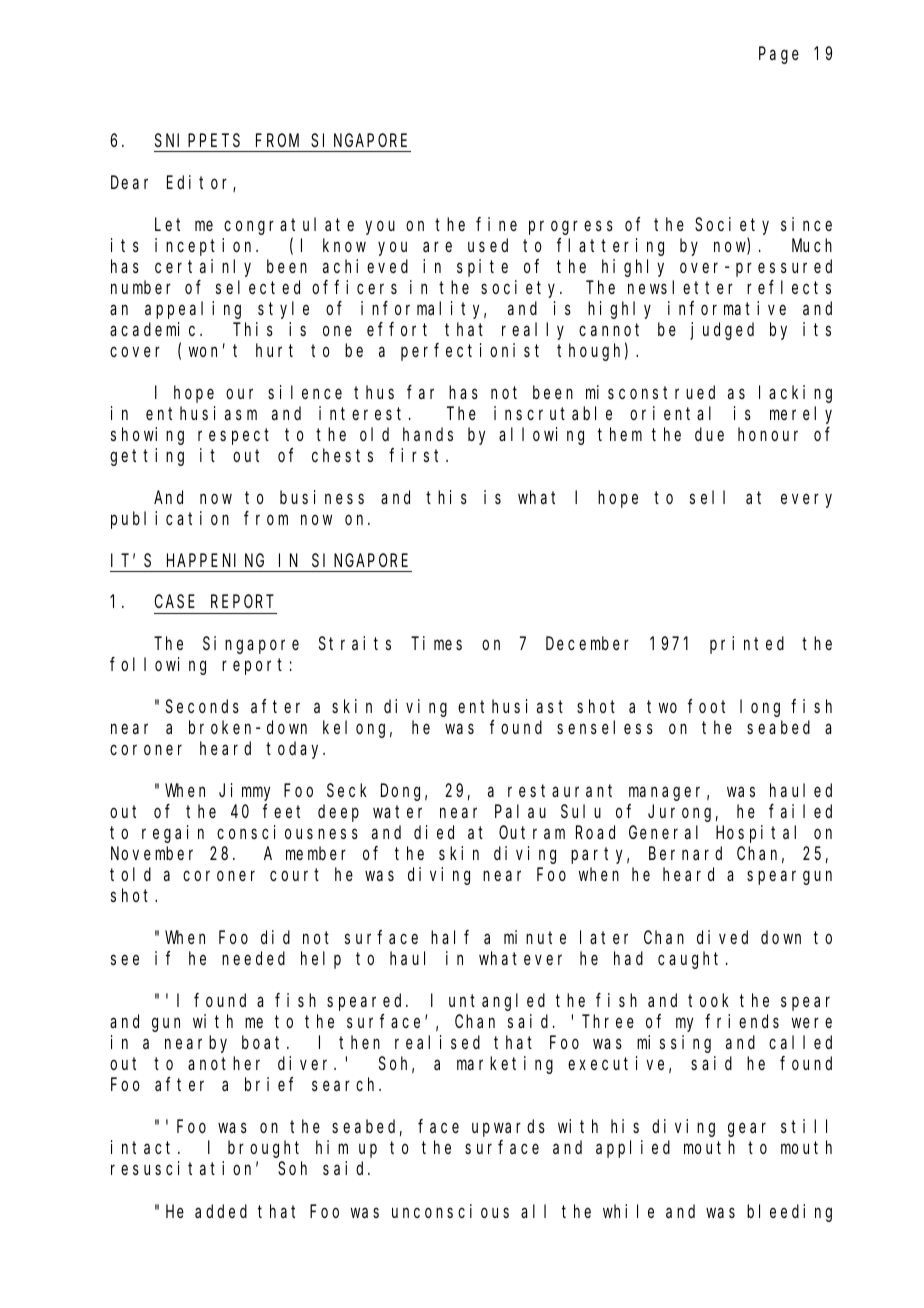 The width and height of the screenshot is (924, 1308). I want to click on progress, so click(571, 228).
